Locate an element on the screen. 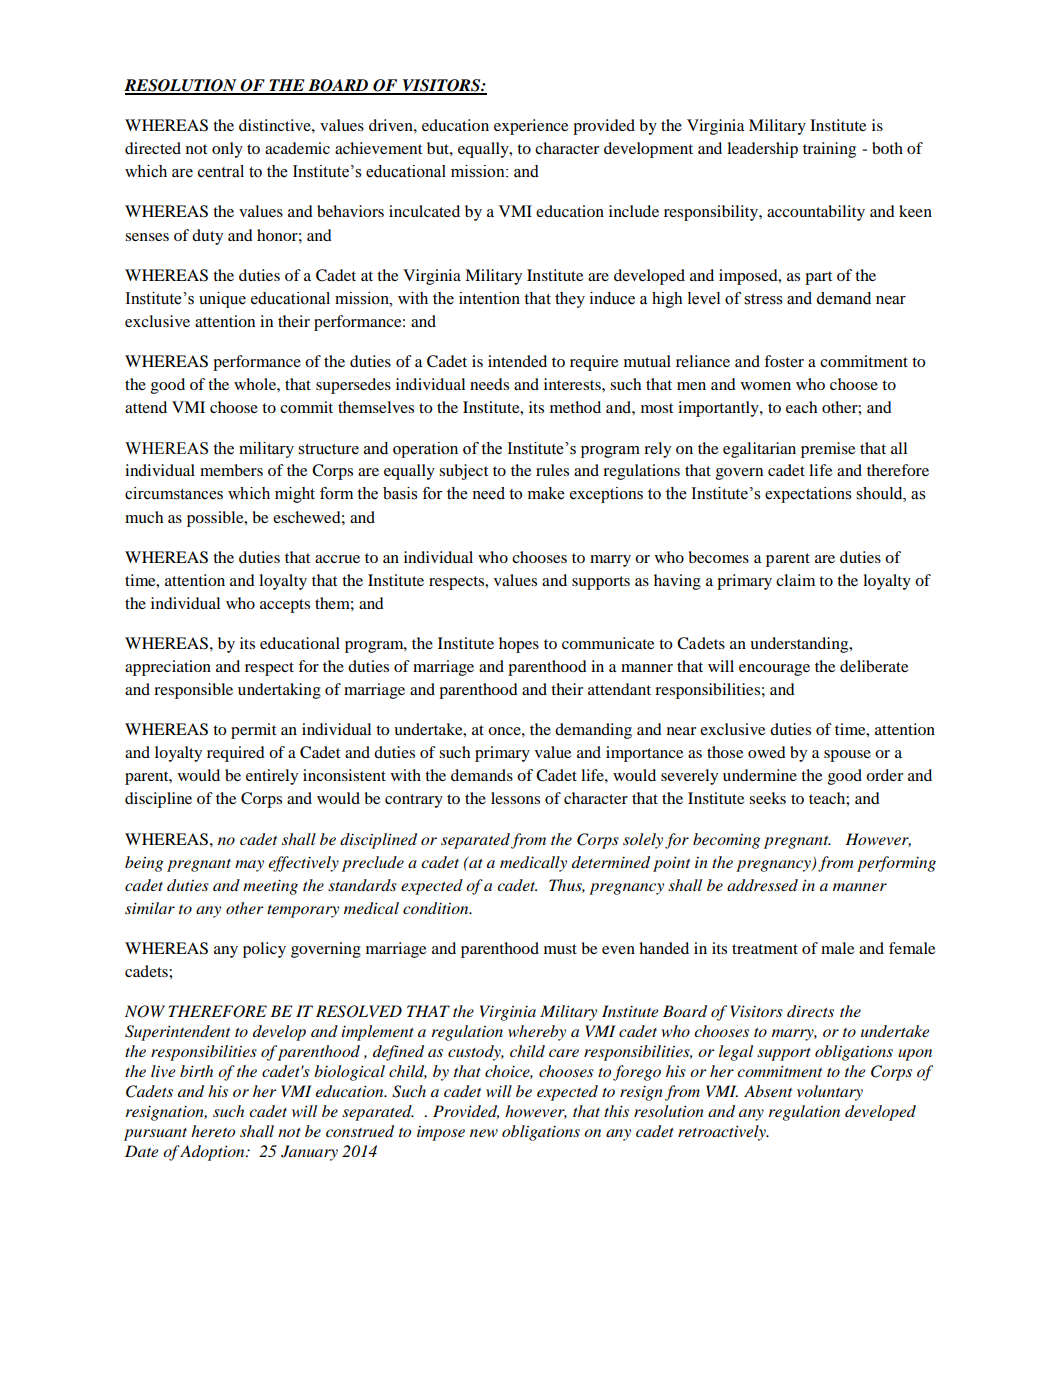 The height and width of the screenshot is (1376, 1064). only is located at coordinates (227, 150).
